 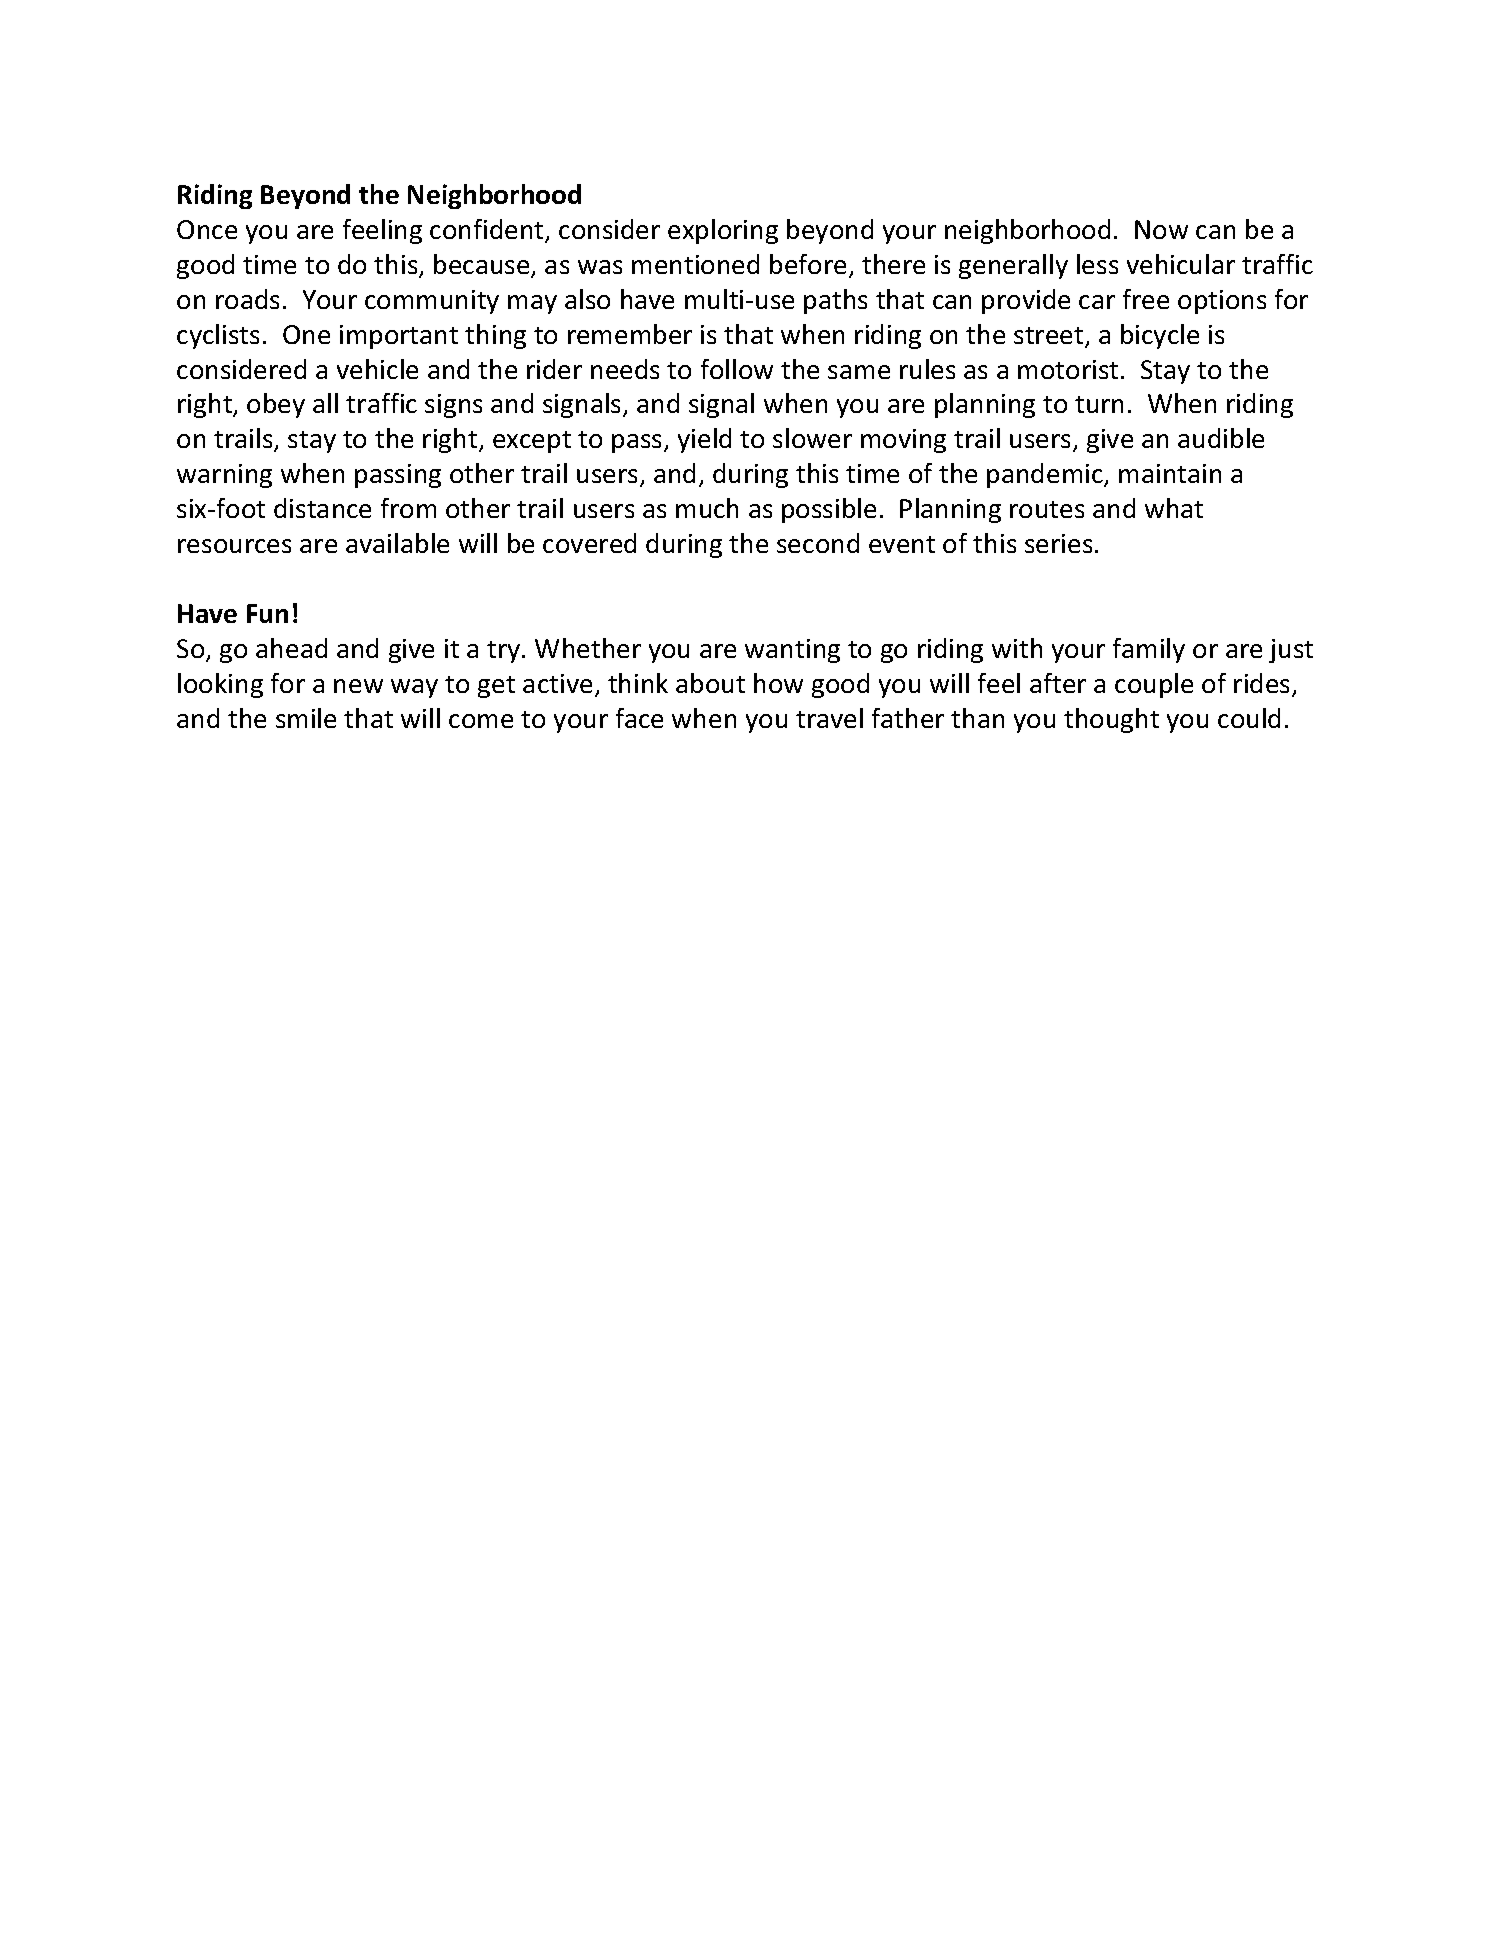 What do you see at coordinates (723, 231) in the screenshot?
I see `exploring` at bounding box center [723, 231].
